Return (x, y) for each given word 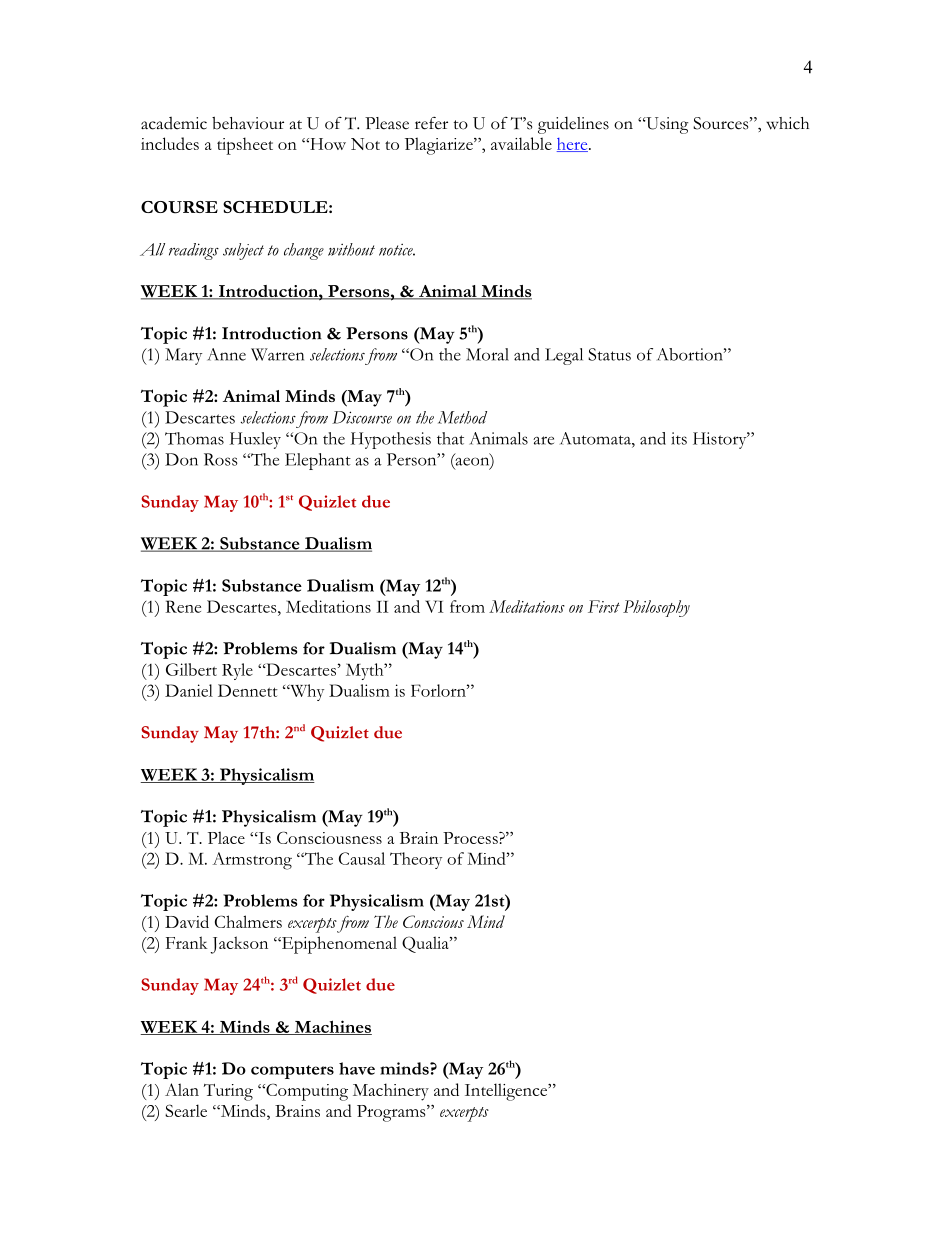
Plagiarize (440, 146)
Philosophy (656, 608)
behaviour (248, 123)
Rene (183, 606)
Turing (228, 1092)
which (787, 123)
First (604, 606)
